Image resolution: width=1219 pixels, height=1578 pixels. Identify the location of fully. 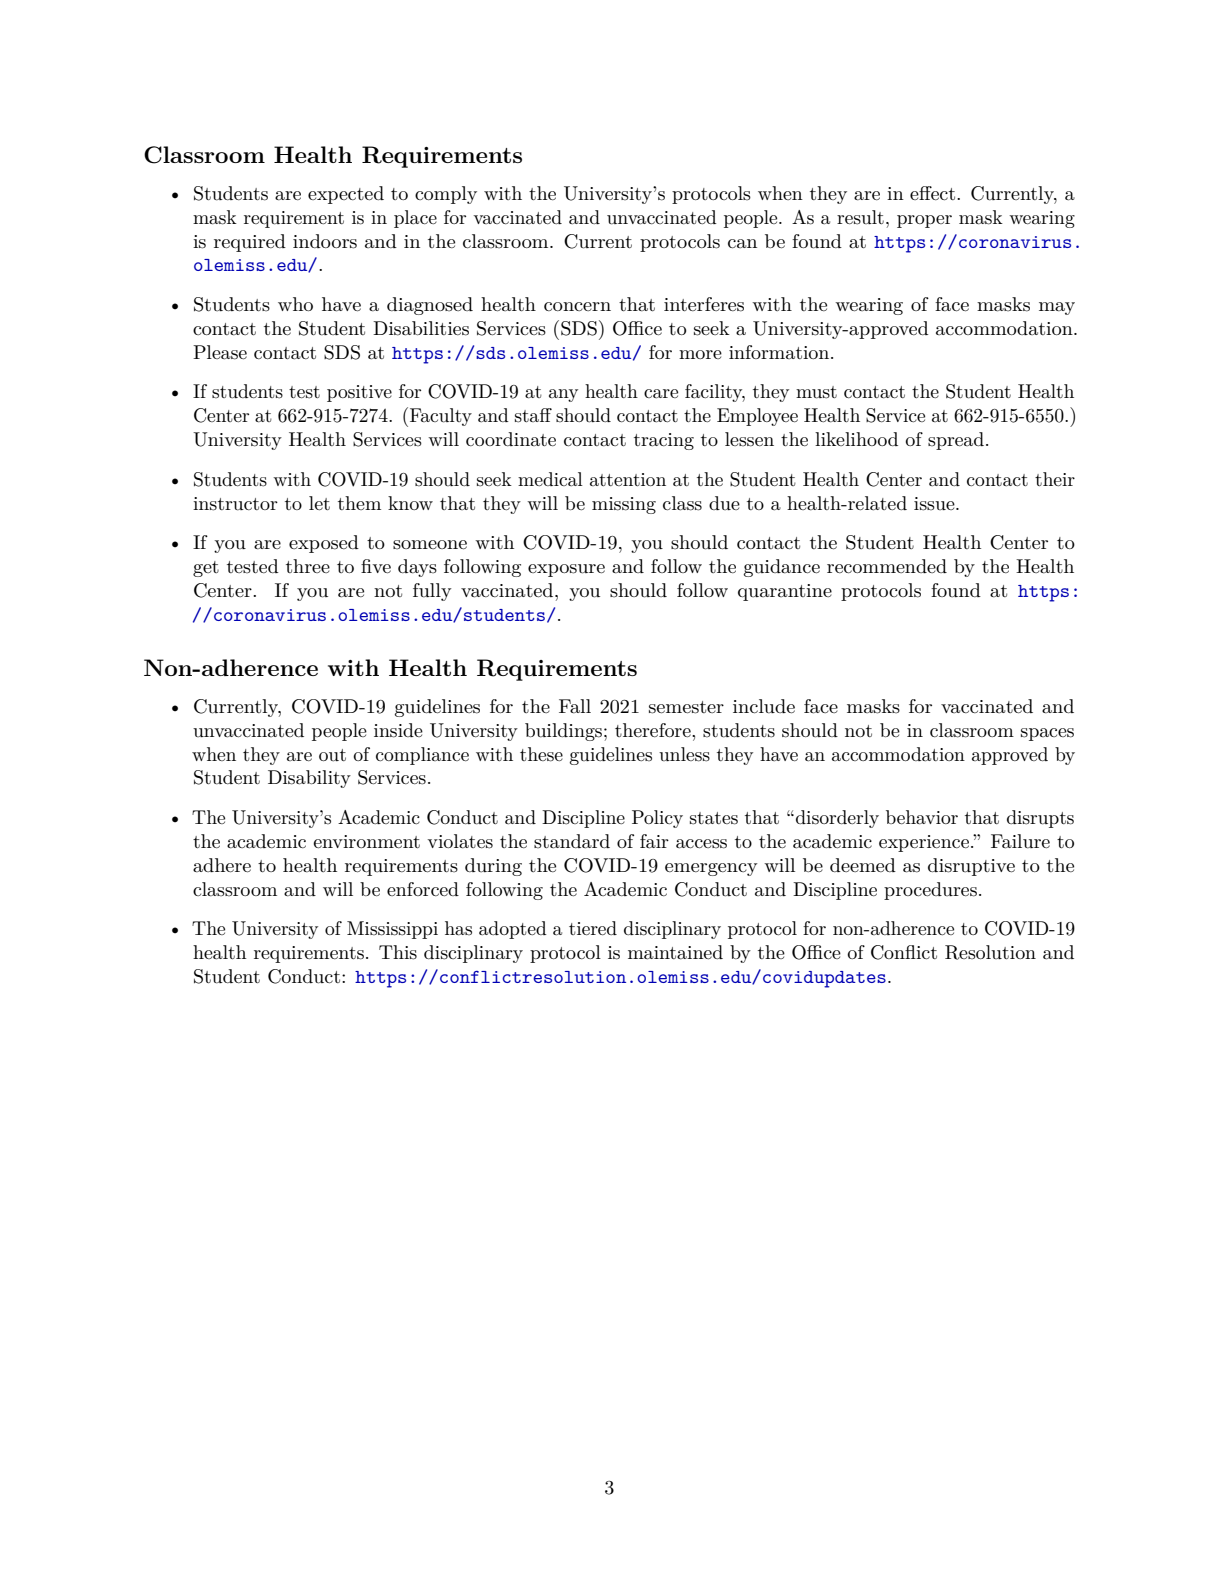
(432, 592).
